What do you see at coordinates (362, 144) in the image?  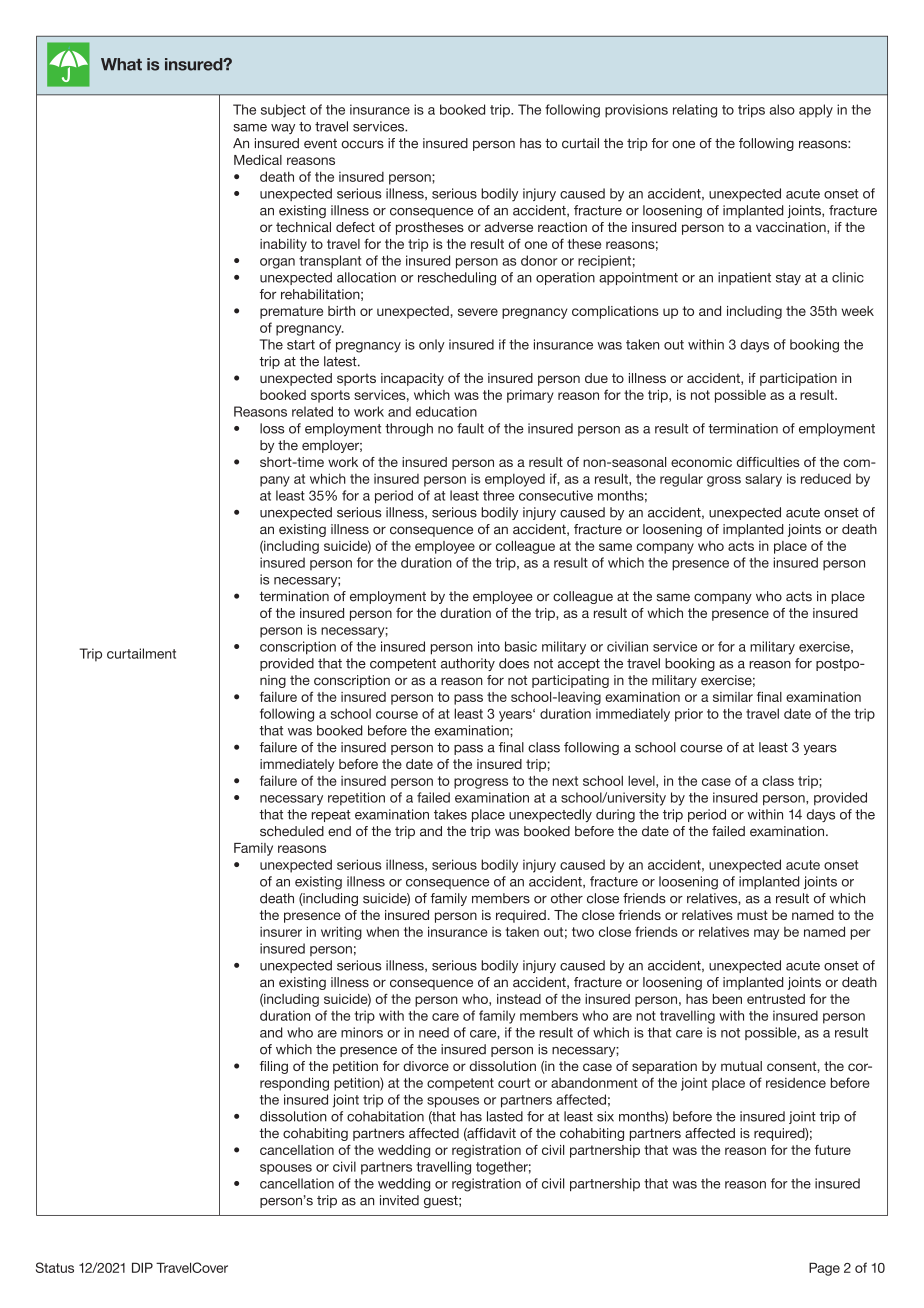 I see `occurs` at bounding box center [362, 144].
